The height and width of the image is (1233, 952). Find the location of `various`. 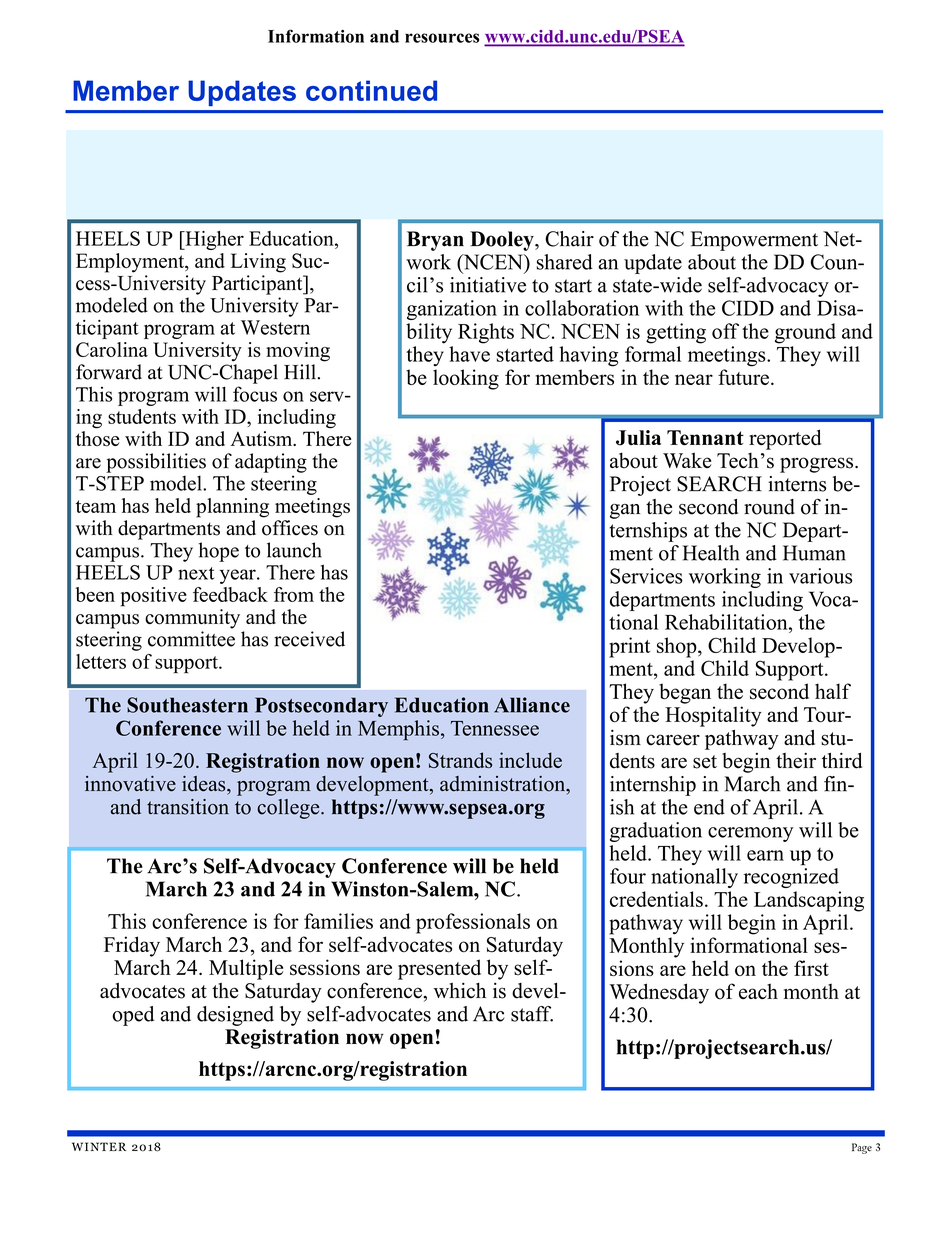

various is located at coordinates (820, 576).
